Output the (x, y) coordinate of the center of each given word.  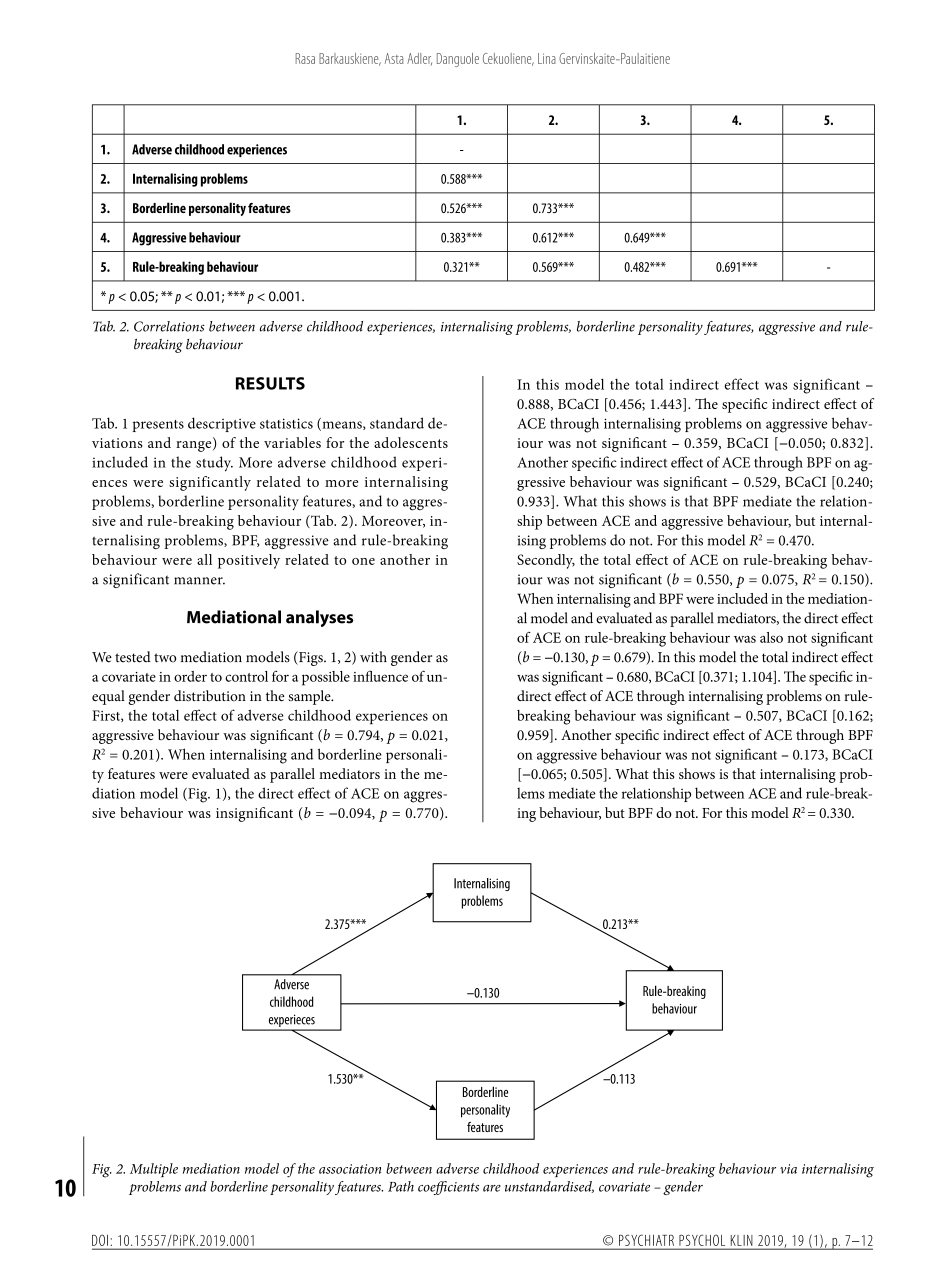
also (771, 637)
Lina (547, 58)
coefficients (448, 1188)
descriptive (222, 424)
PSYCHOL (702, 1240)
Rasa (305, 58)
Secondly (546, 561)
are (492, 1188)
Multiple (154, 1170)
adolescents (411, 442)
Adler (419, 59)
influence (380, 676)
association (350, 1169)
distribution (210, 696)
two (165, 658)
